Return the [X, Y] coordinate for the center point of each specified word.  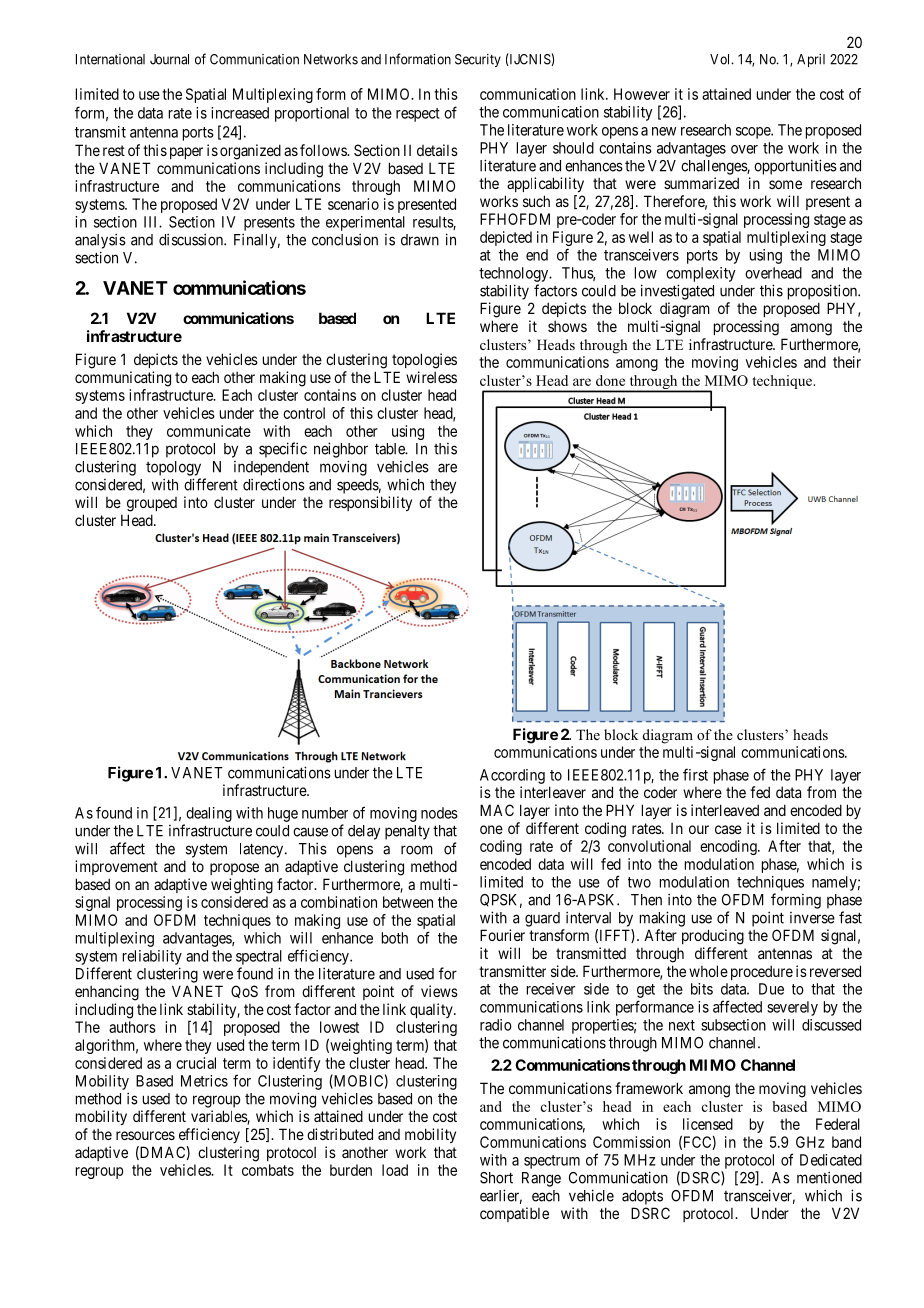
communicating [123, 379]
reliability [152, 957]
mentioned [829, 1177]
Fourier [502, 935]
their [847, 362]
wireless [431, 377]
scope [754, 133]
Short [496, 1178]
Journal [169, 59]
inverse [812, 918]
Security [478, 60]
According [512, 776]
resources [145, 1135]
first [695, 774]
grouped [152, 504]
